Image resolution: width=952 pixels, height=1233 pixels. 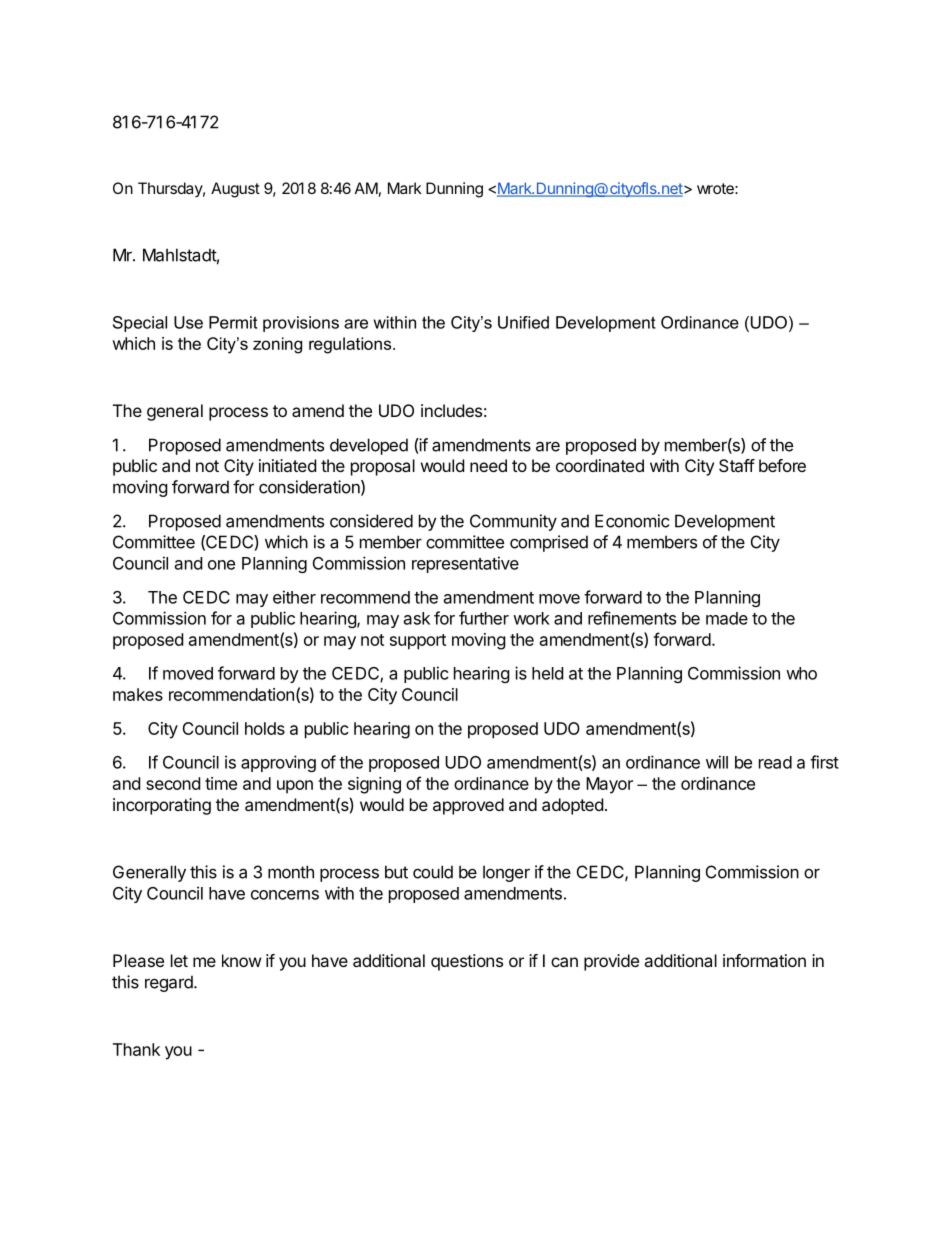 I want to click on August, so click(x=235, y=190).
